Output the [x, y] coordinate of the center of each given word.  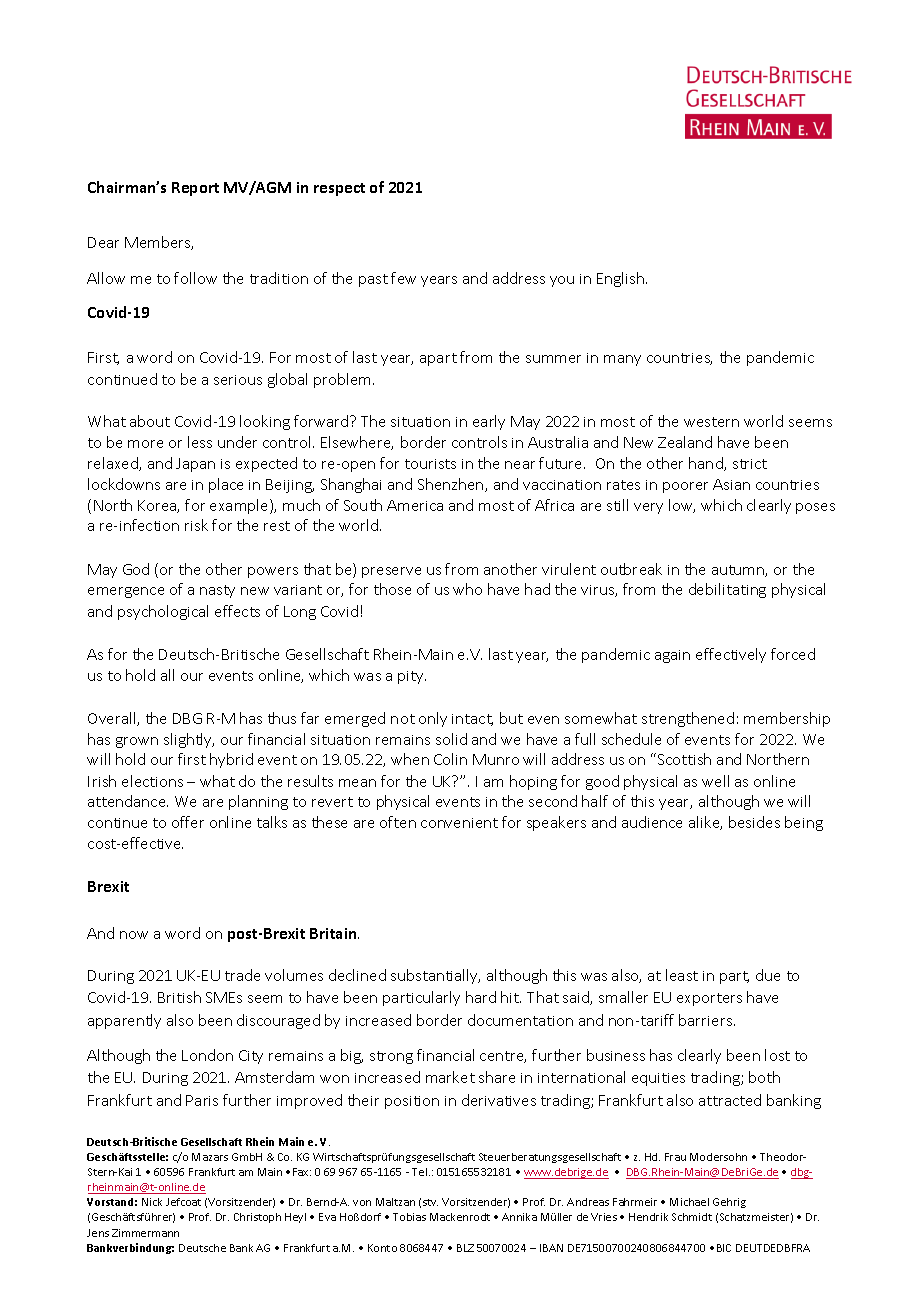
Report [195, 189]
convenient [459, 823]
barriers [707, 1020]
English [622, 279]
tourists [430, 464]
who [467, 589]
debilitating [727, 590]
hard [481, 997]
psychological [163, 612]
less [200, 442]
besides [754, 822]
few [403, 278]
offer [188, 822]
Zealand [685, 442]
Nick [152, 1202]
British [179, 997]
